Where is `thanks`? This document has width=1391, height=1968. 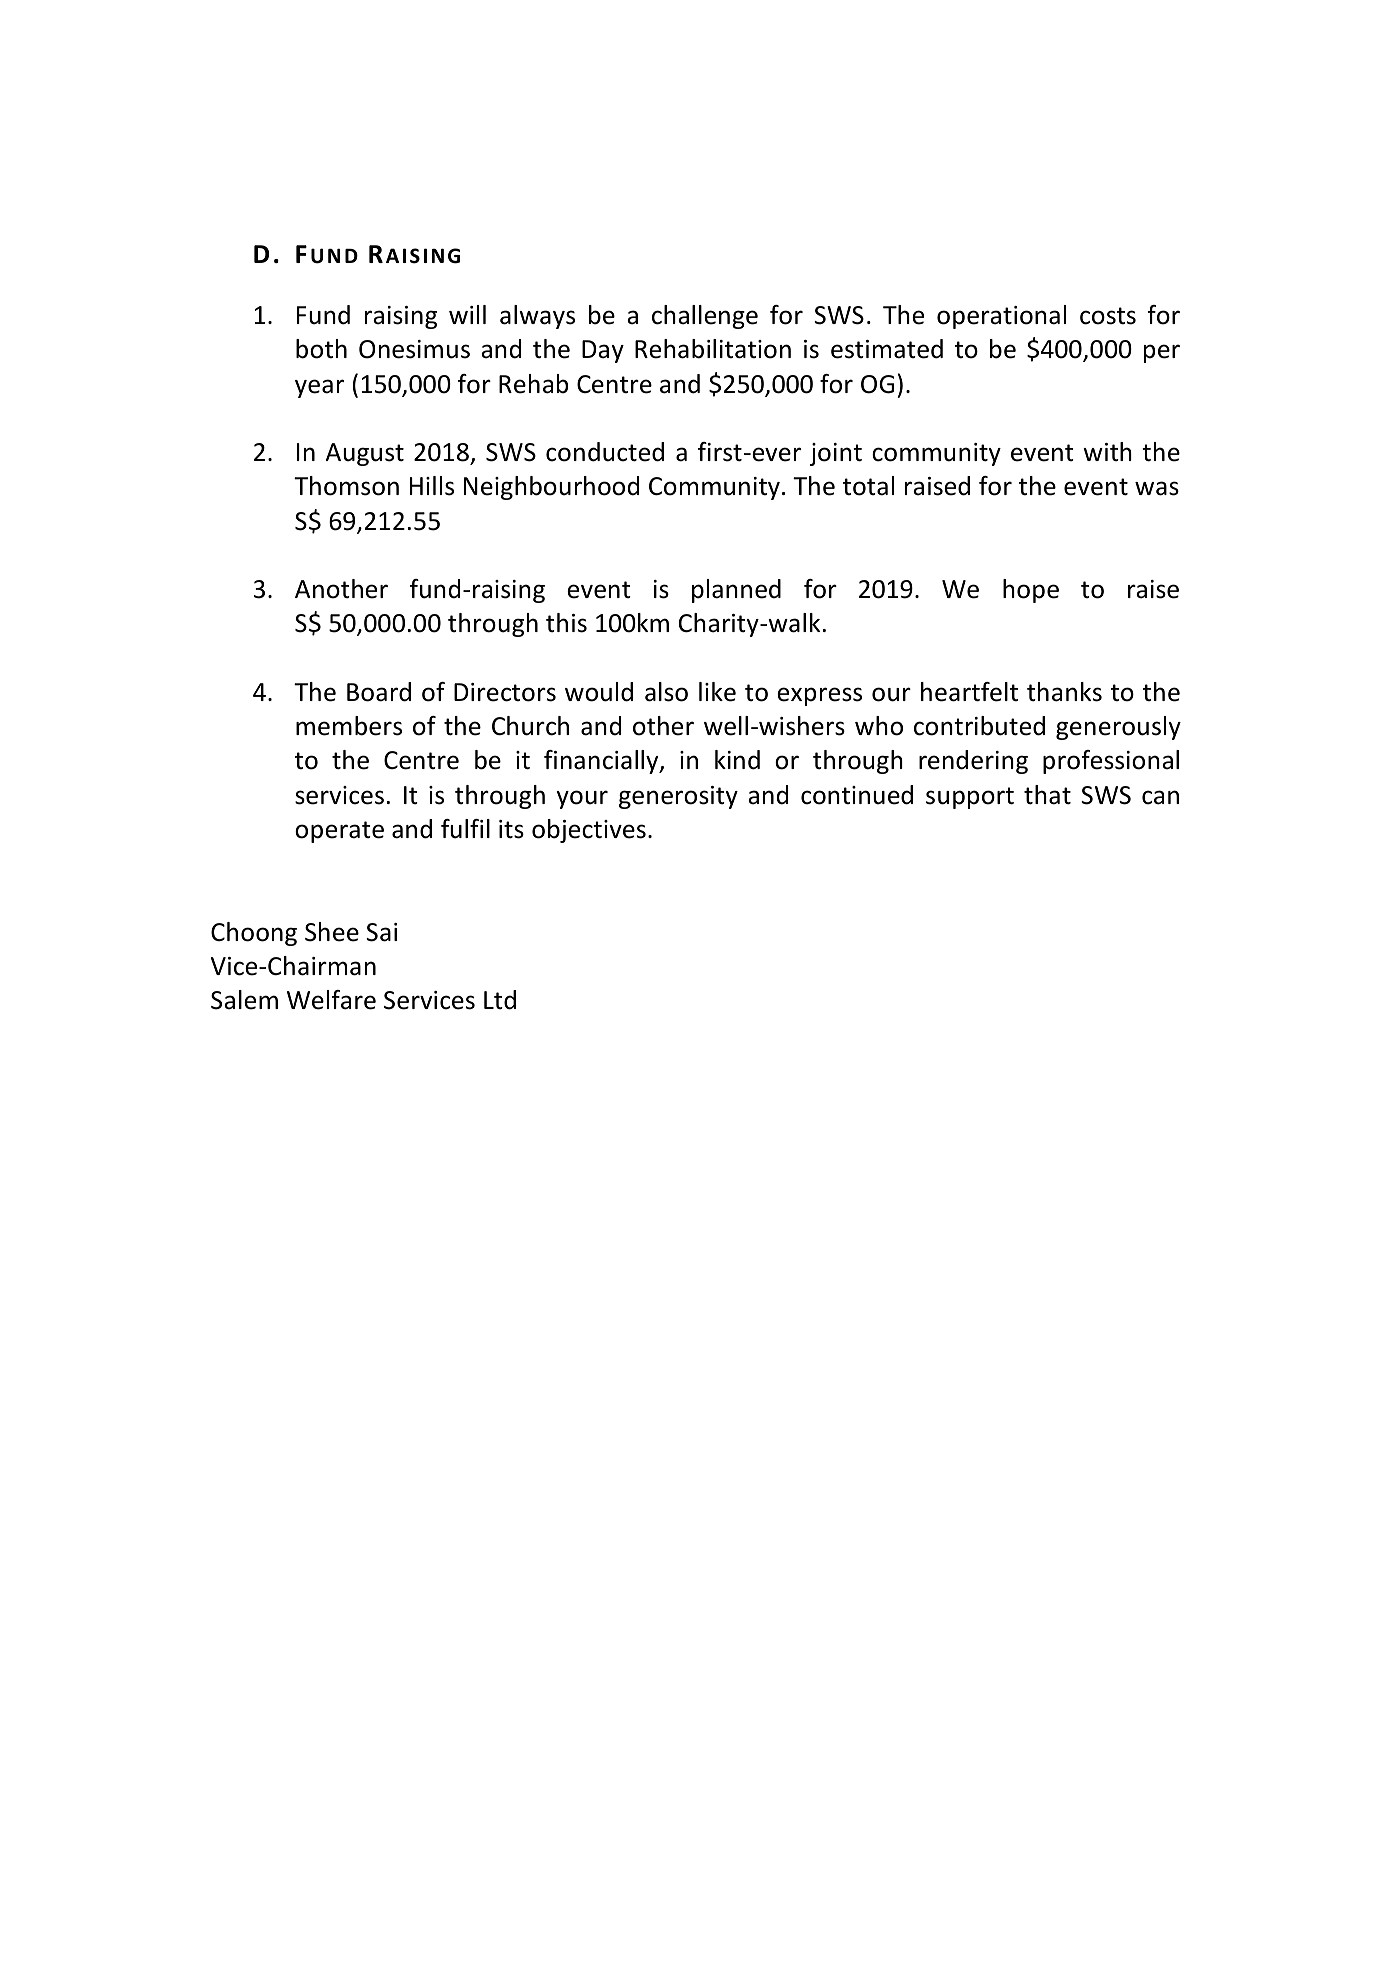
thanks is located at coordinates (1064, 692).
